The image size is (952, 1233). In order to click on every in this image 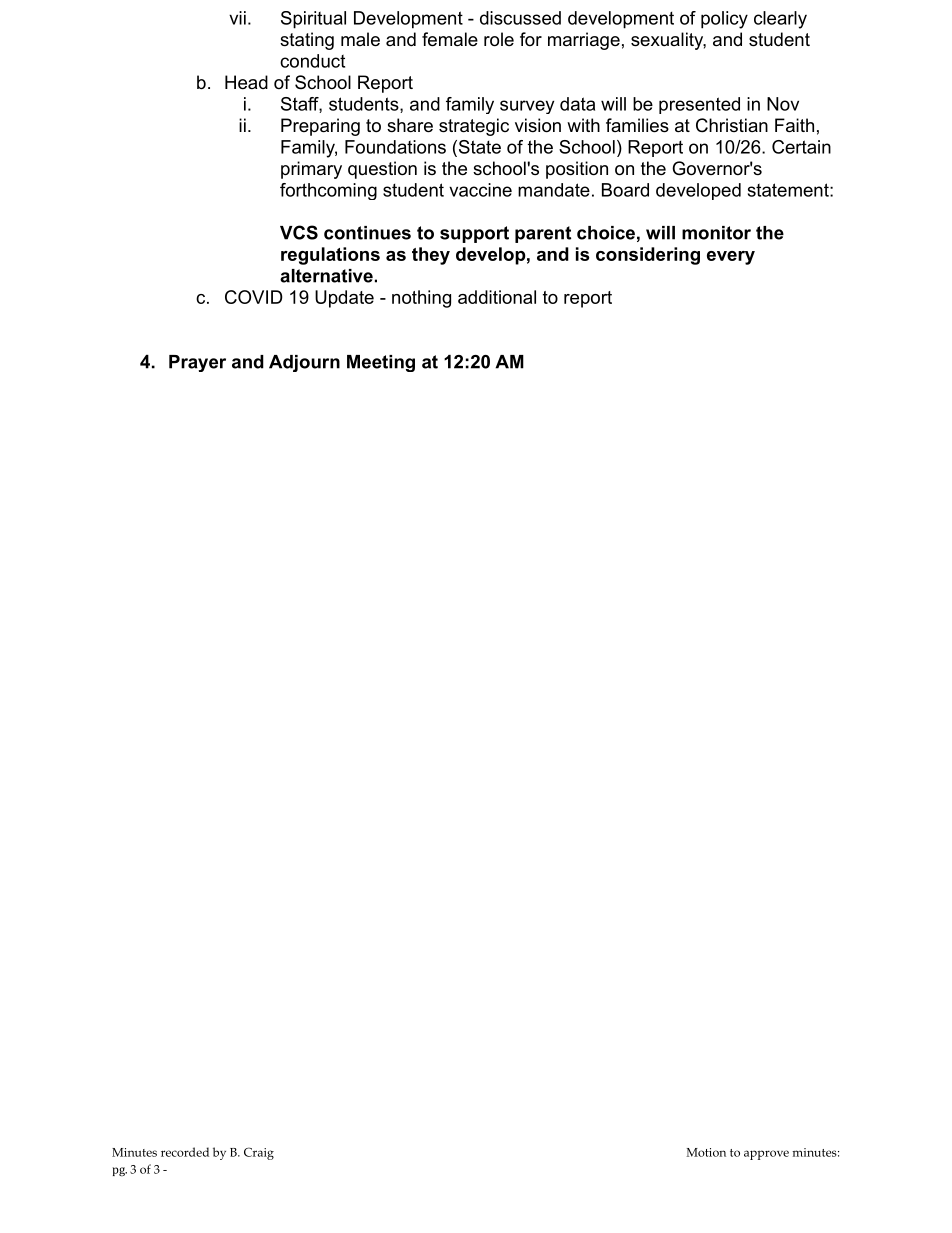, I will do `click(731, 258)`.
